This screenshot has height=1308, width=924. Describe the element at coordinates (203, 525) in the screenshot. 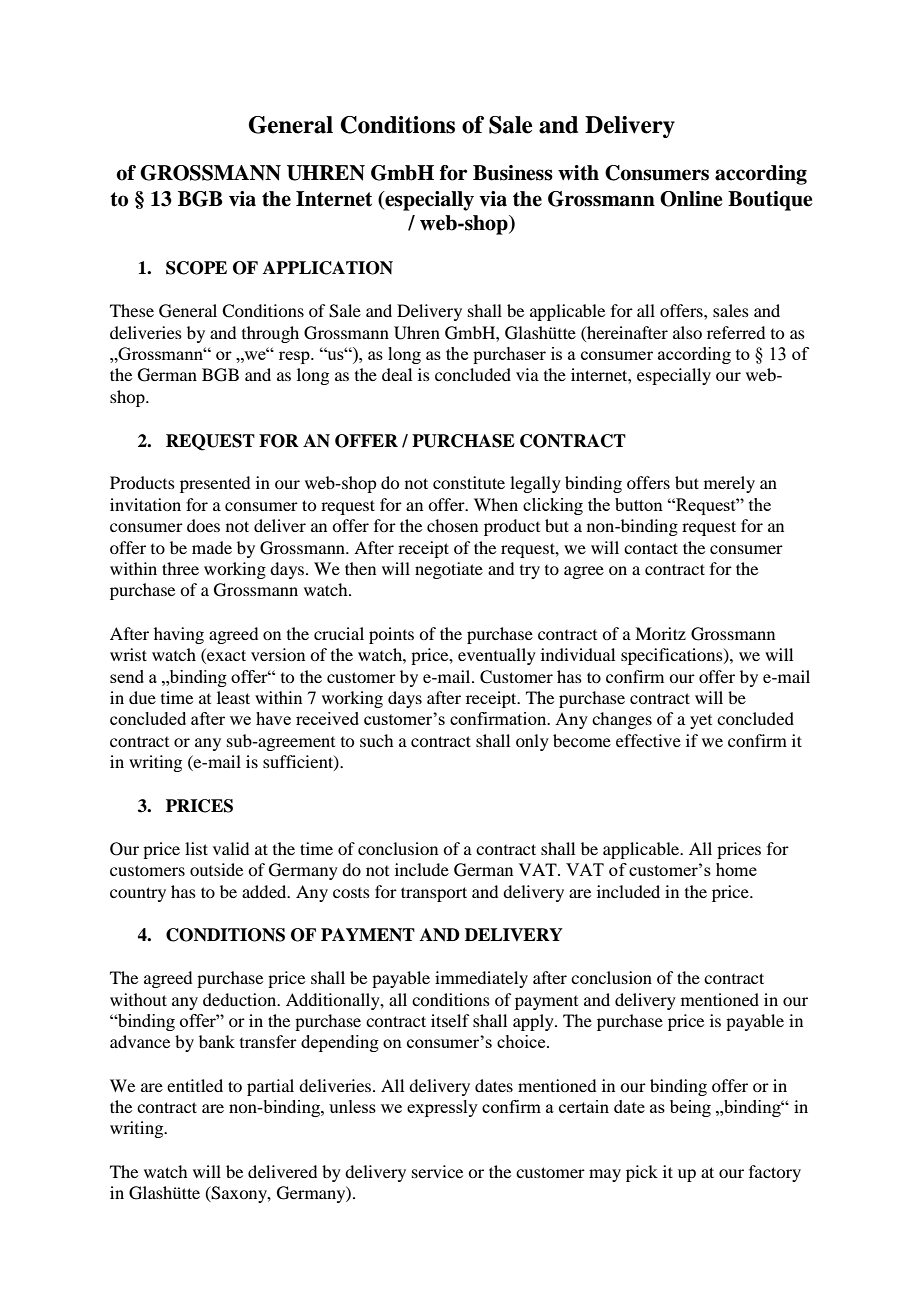

I see `does` at that location.
